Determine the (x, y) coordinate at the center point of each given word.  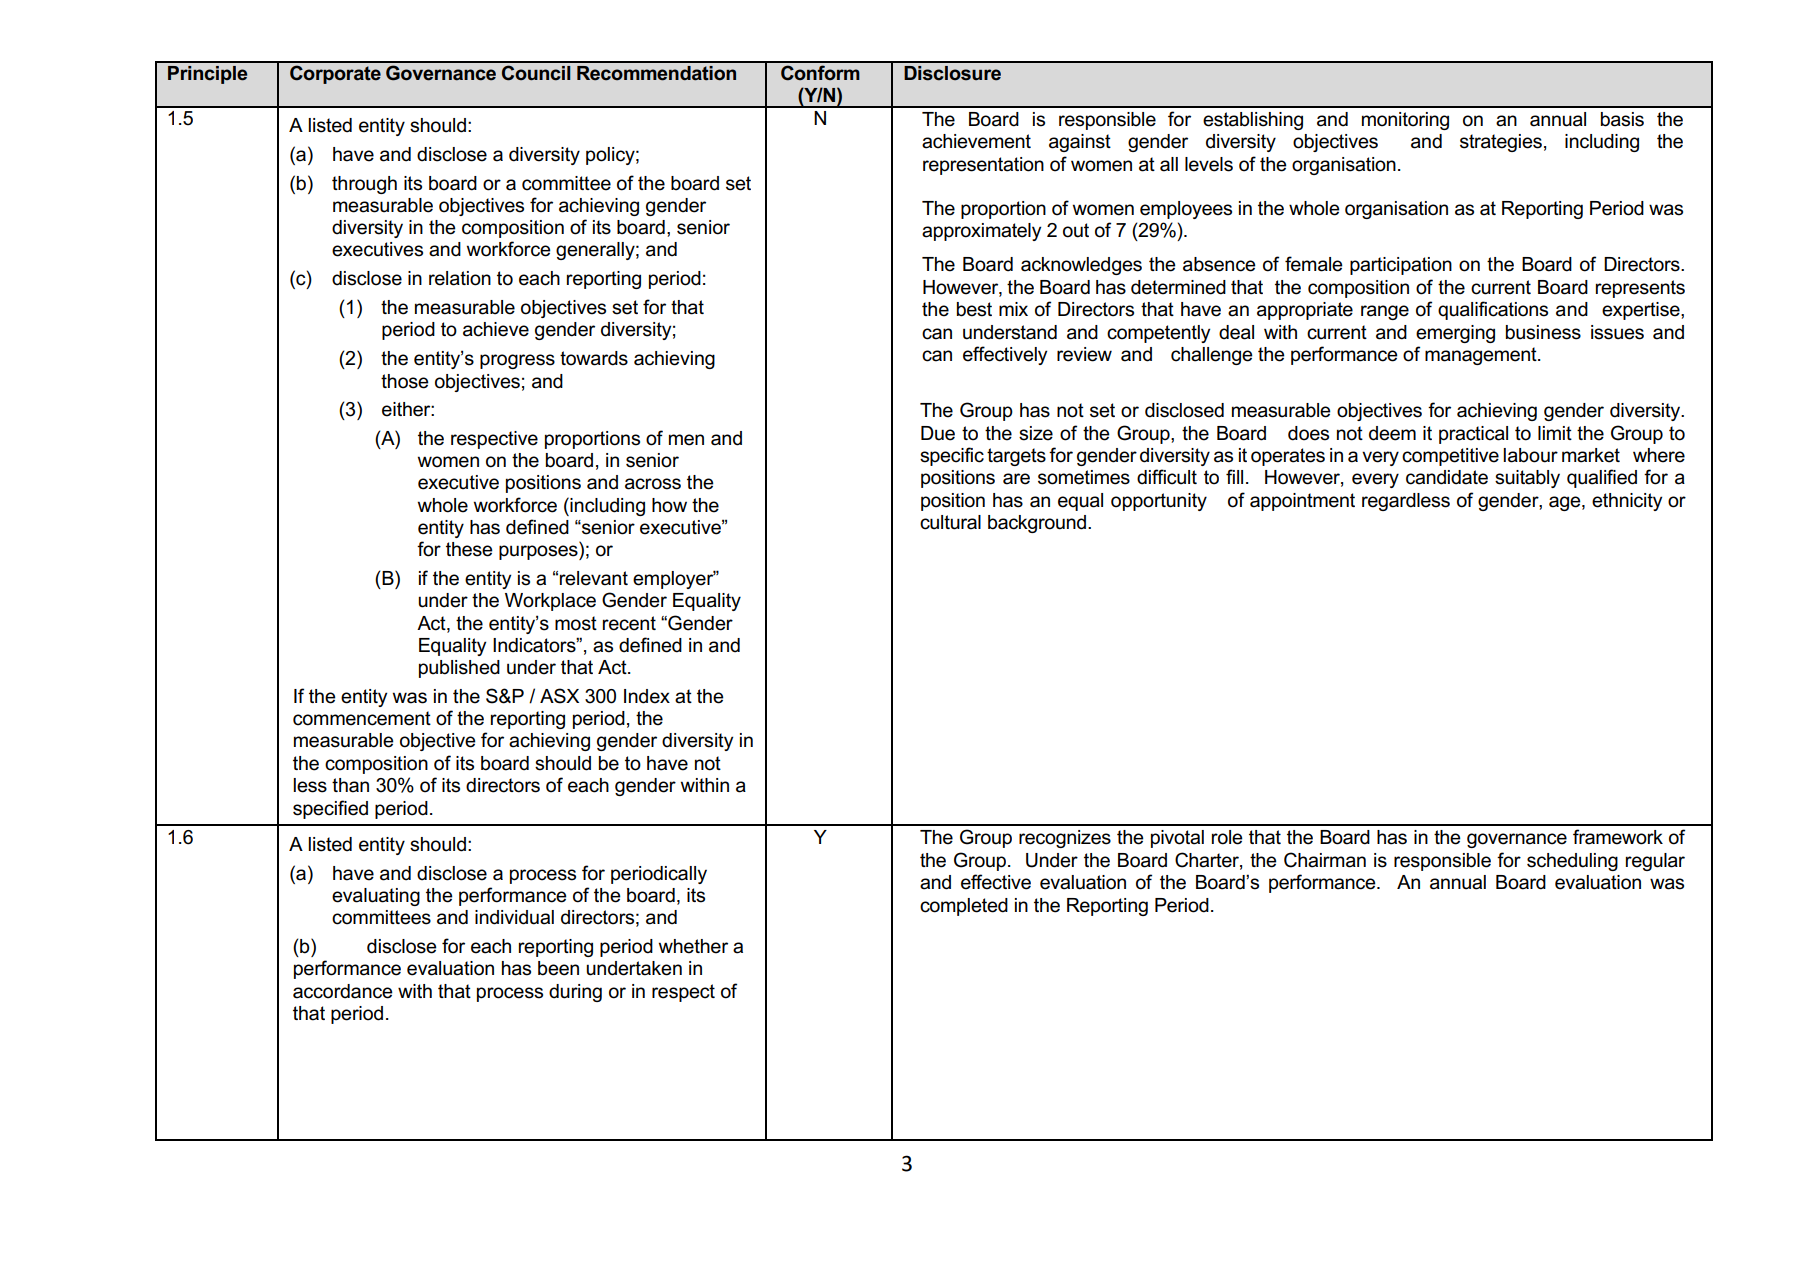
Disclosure (952, 73)
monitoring (1405, 121)
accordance (343, 991)
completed (964, 907)
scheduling (1572, 862)
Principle (207, 75)
